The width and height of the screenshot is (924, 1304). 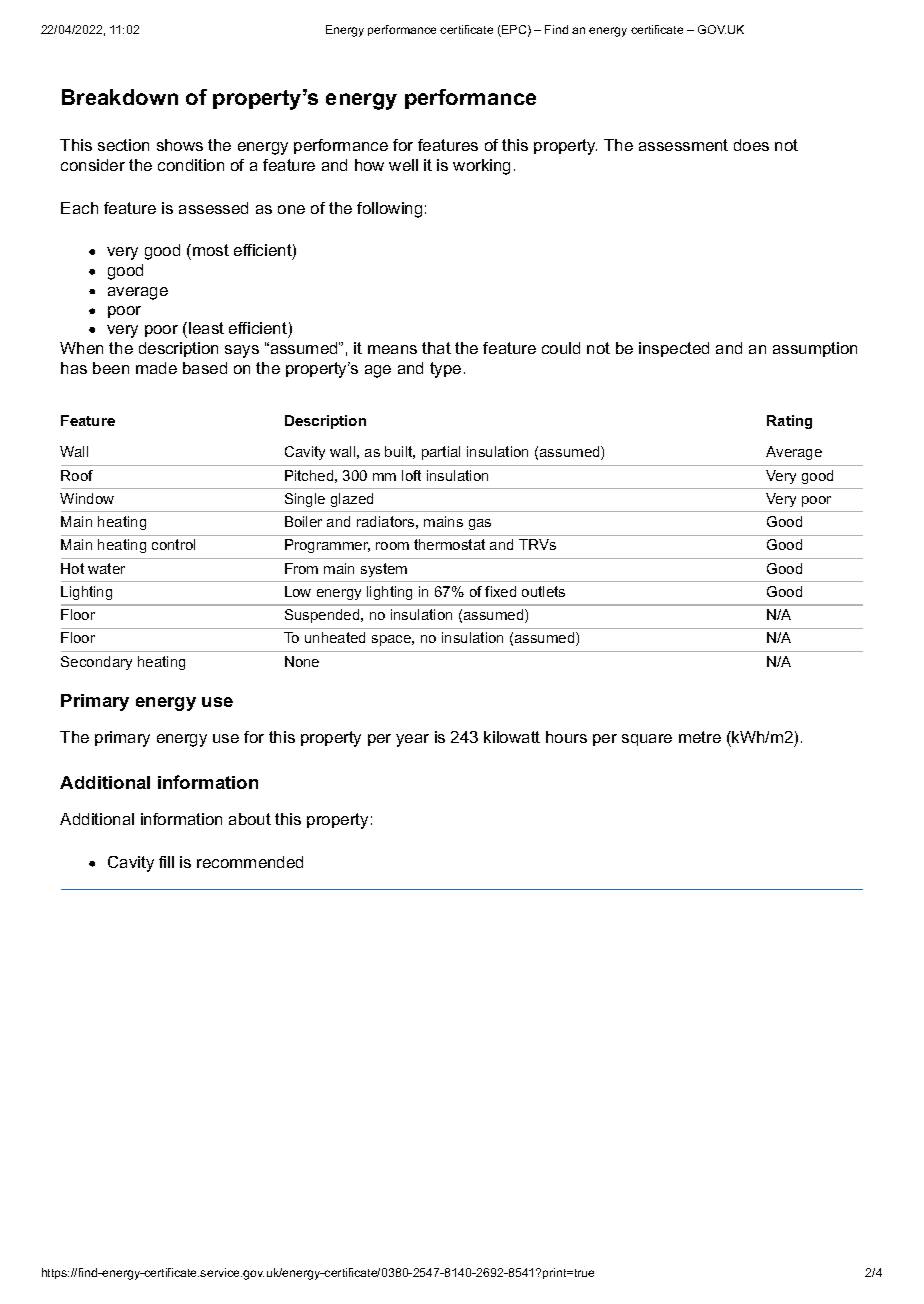 I want to click on square, so click(x=647, y=740).
